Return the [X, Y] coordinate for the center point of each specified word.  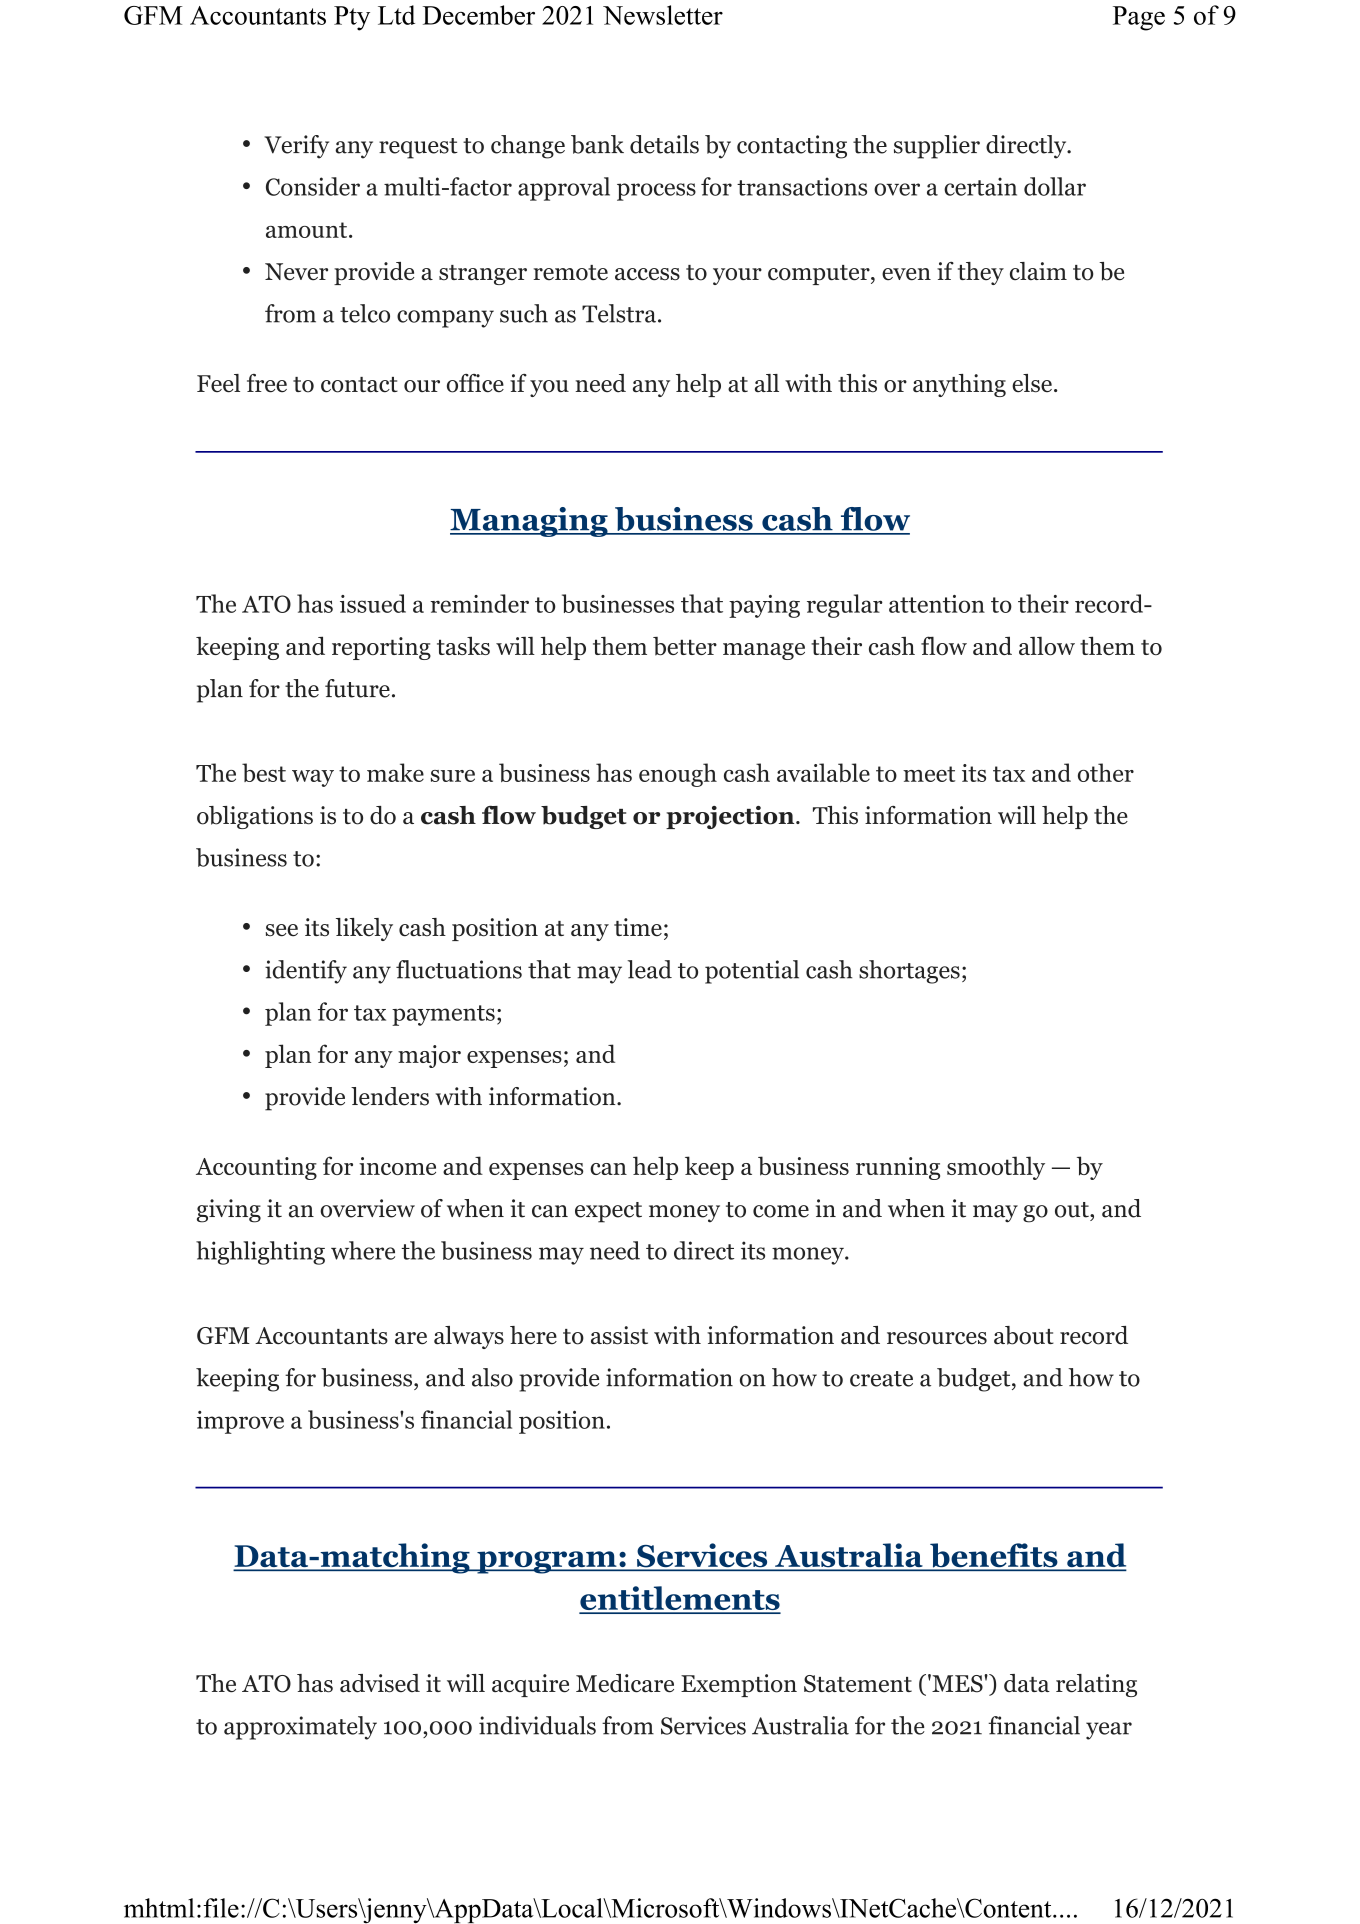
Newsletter [663, 15]
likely [364, 929]
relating [1096, 1685]
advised [380, 1683]
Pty [352, 18]
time [638, 927]
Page [1139, 18]
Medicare [625, 1683]
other [1106, 772]
